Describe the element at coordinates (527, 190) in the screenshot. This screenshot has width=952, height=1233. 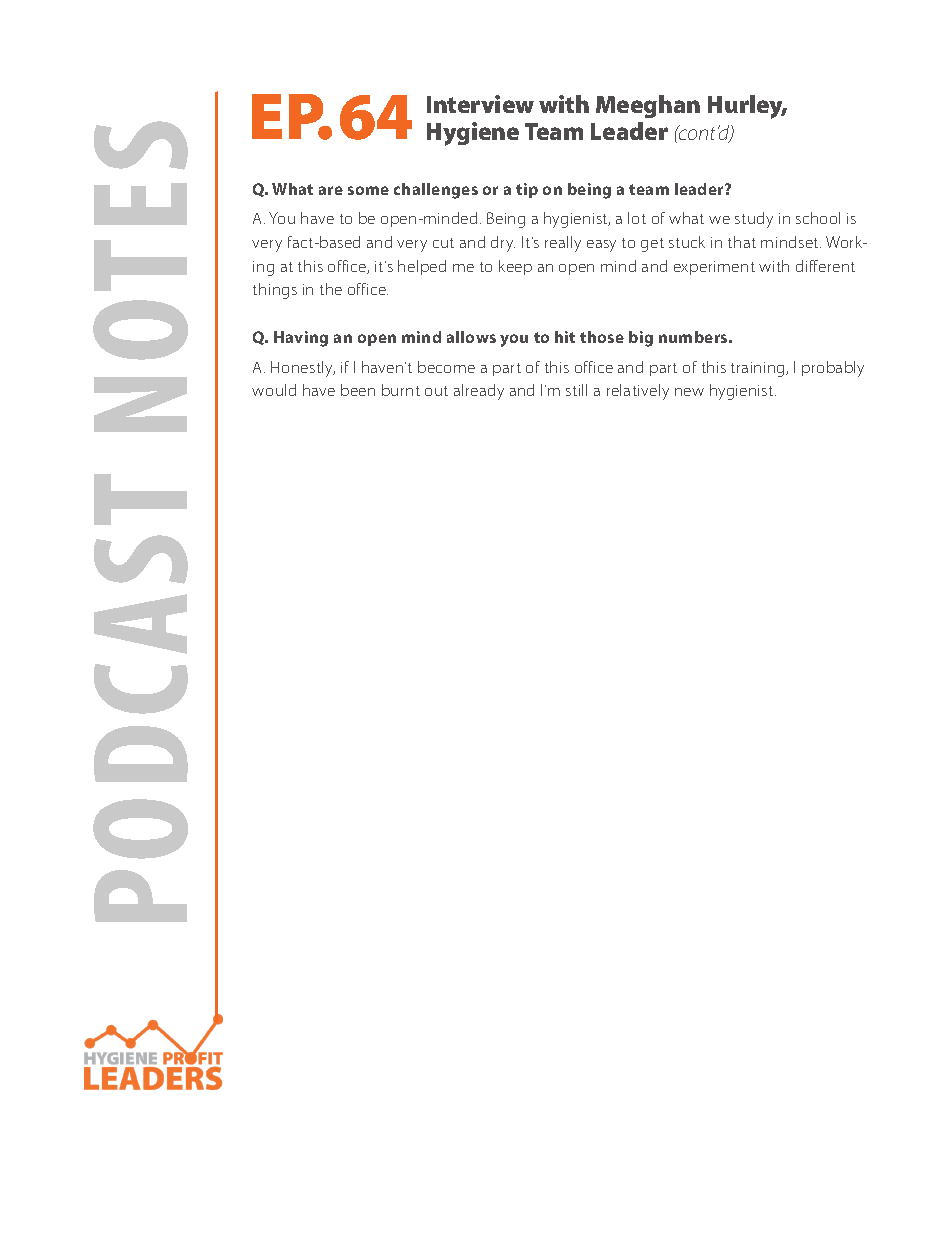
I see `tip` at that location.
